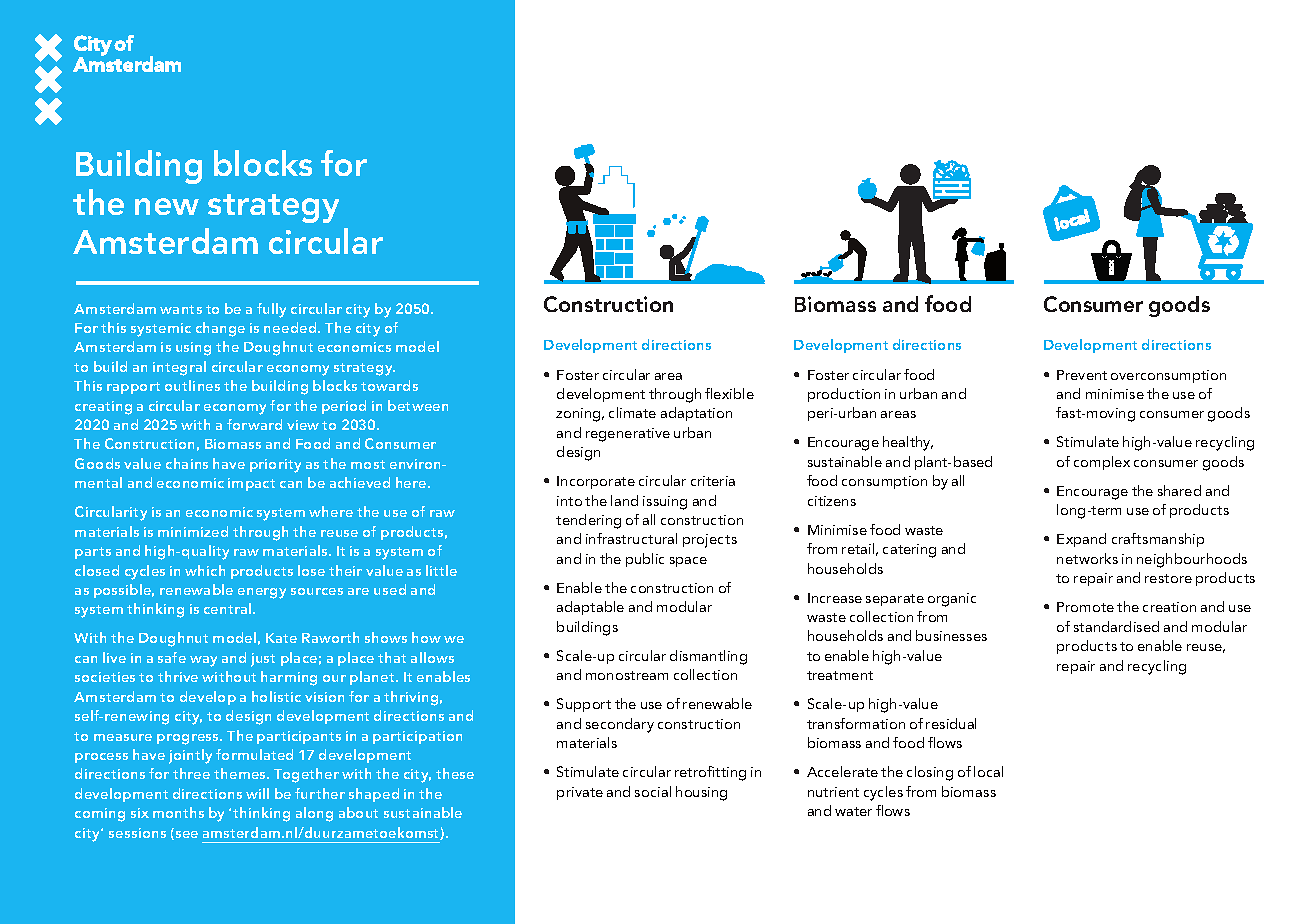 The height and width of the screenshot is (924, 1308). Describe the element at coordinates (220, 329) in the screenshot. I see `change` at that location.
